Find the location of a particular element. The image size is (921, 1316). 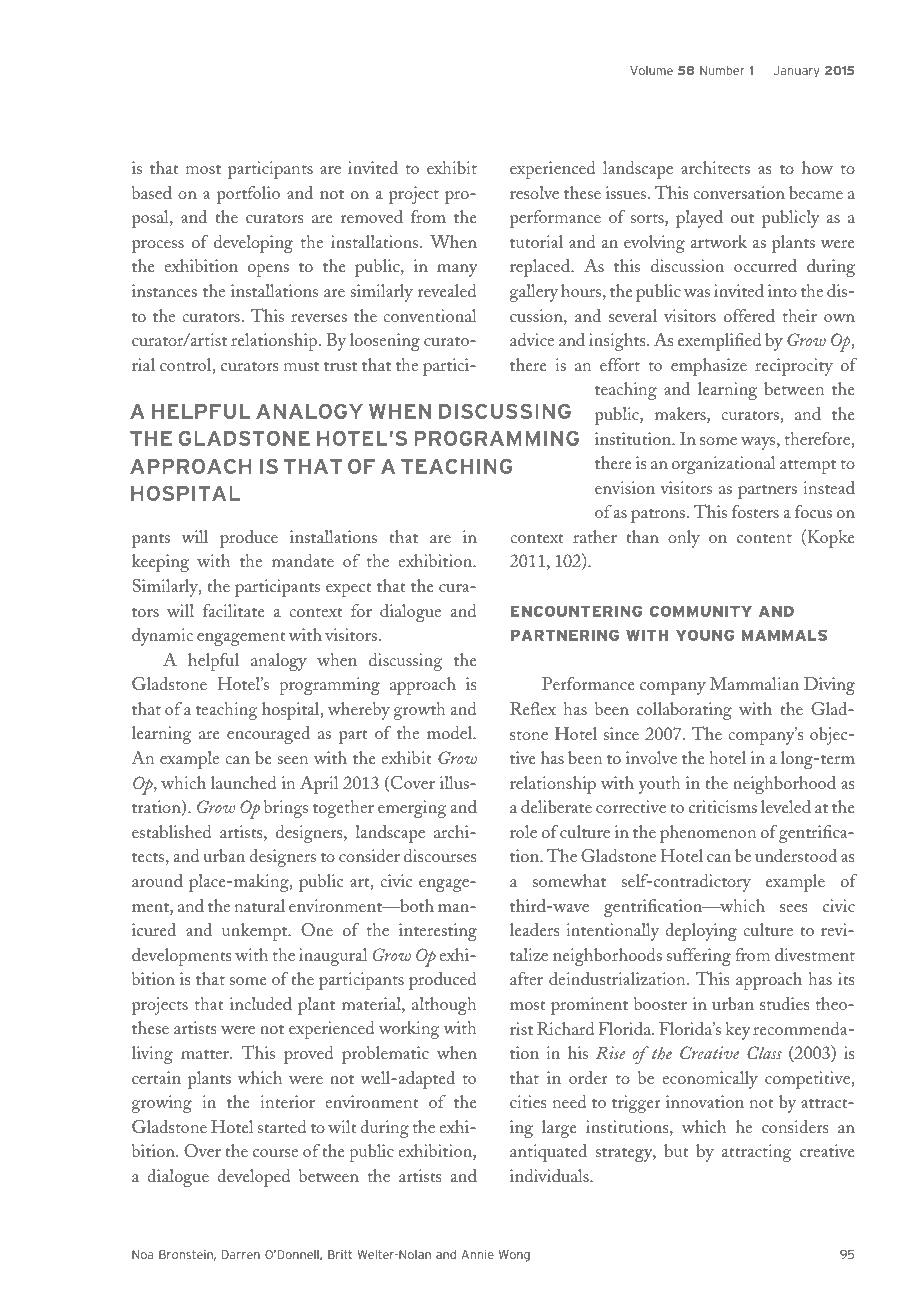

model is located at coordinates (451, 732).
